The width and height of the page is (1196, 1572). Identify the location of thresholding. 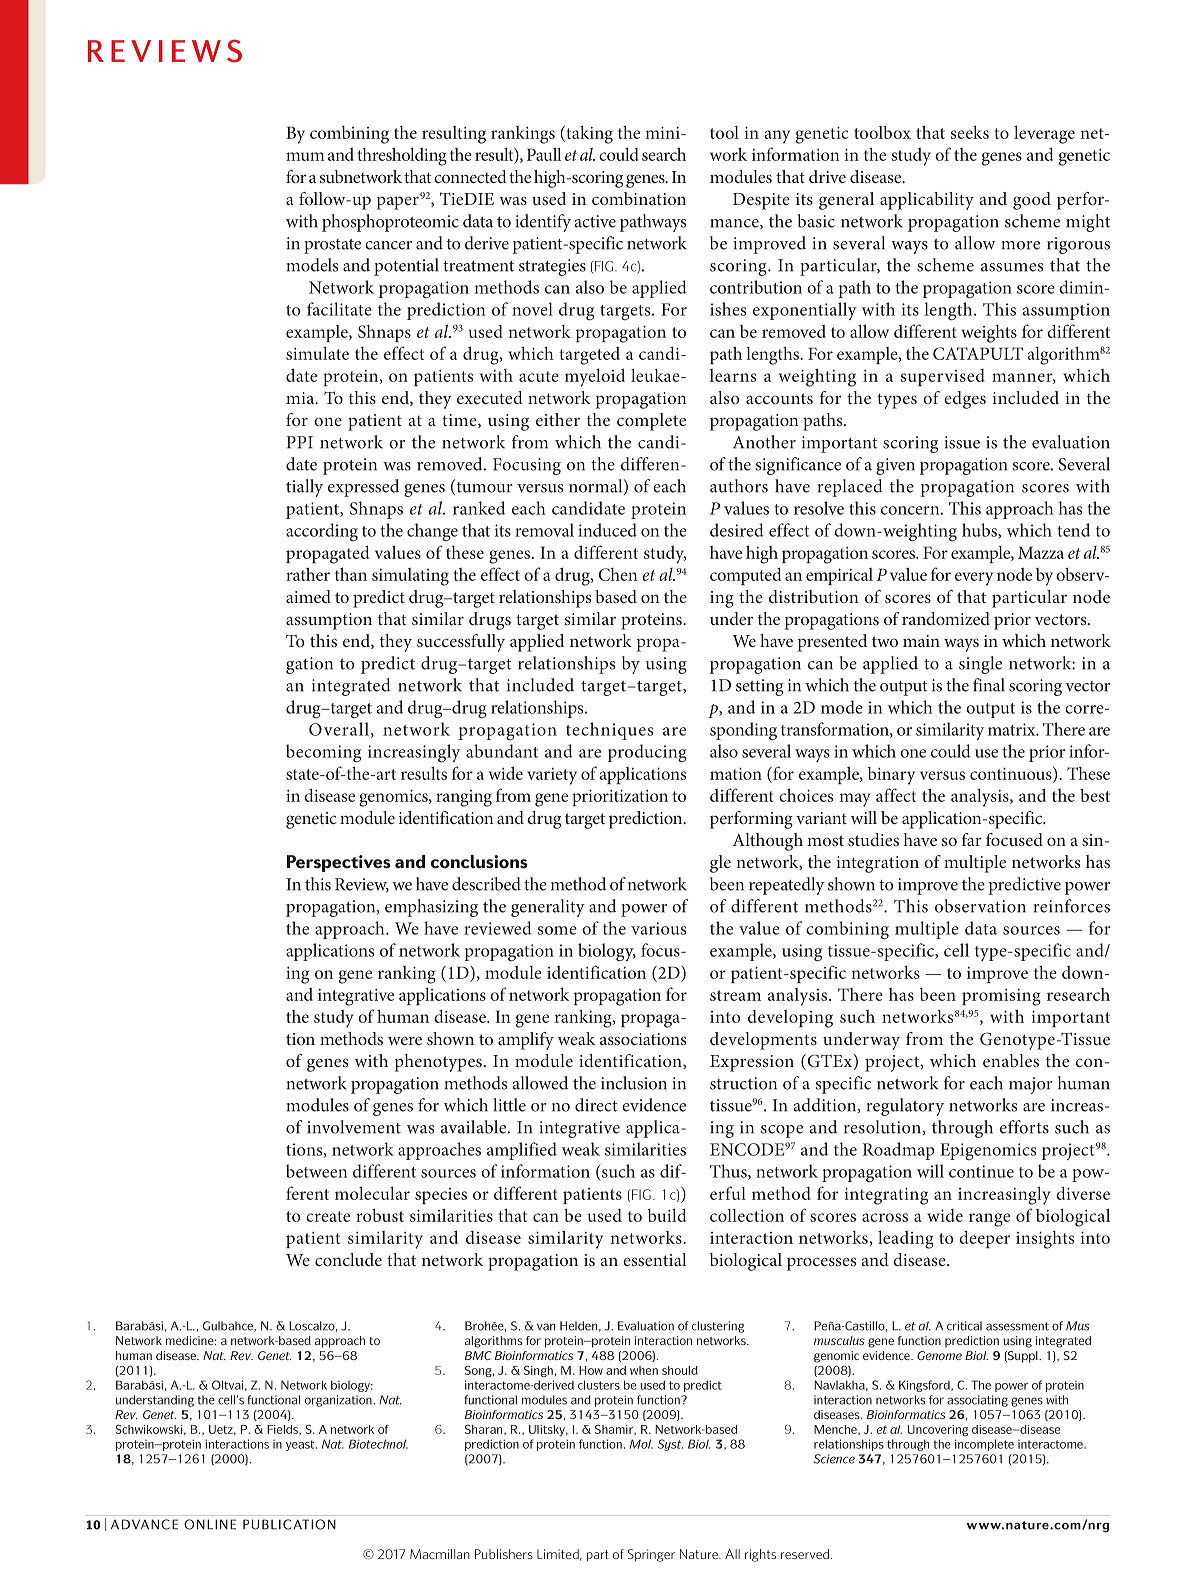
(402, 156).
